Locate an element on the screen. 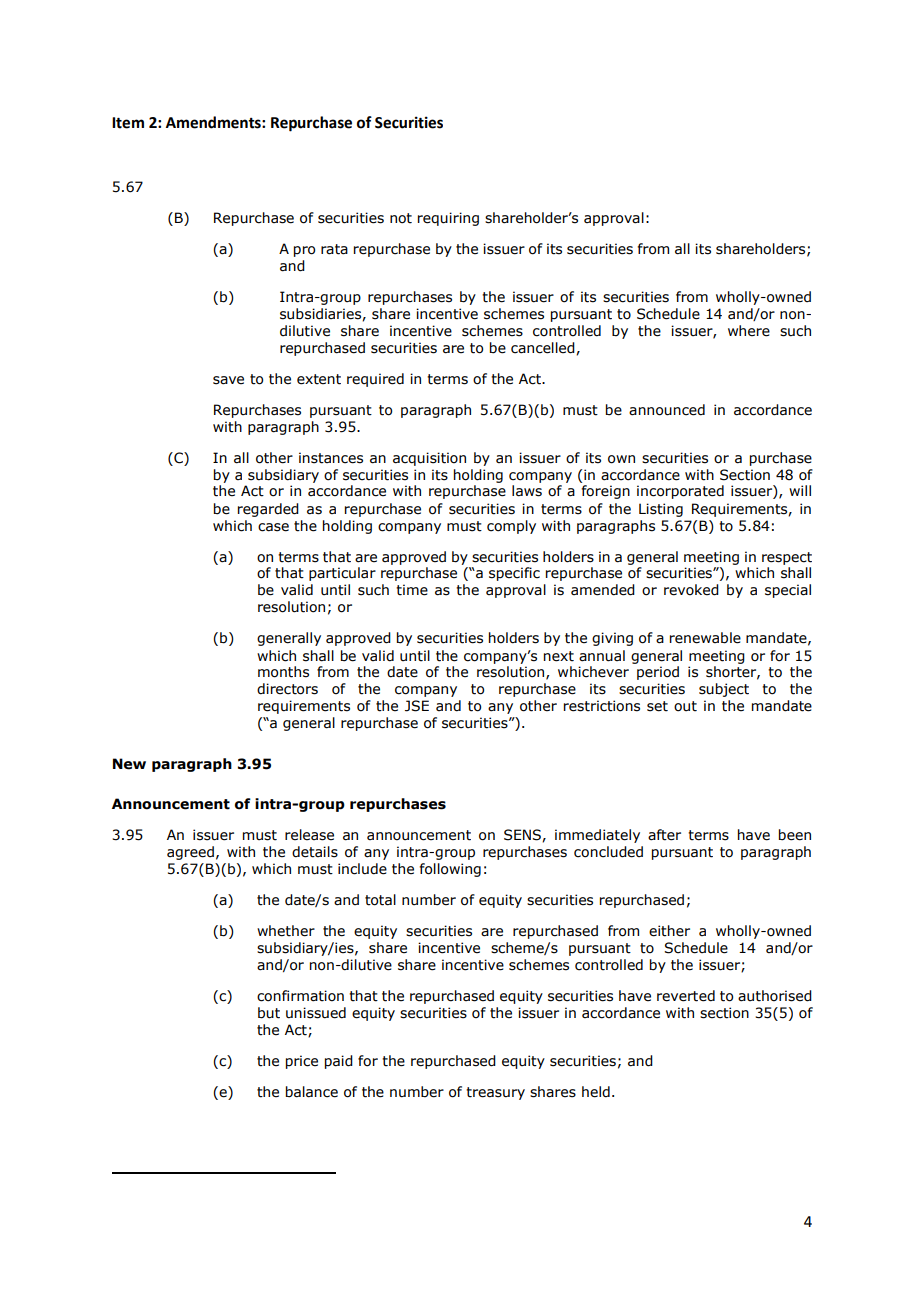  requiring is located at coordinates (448, 219).
